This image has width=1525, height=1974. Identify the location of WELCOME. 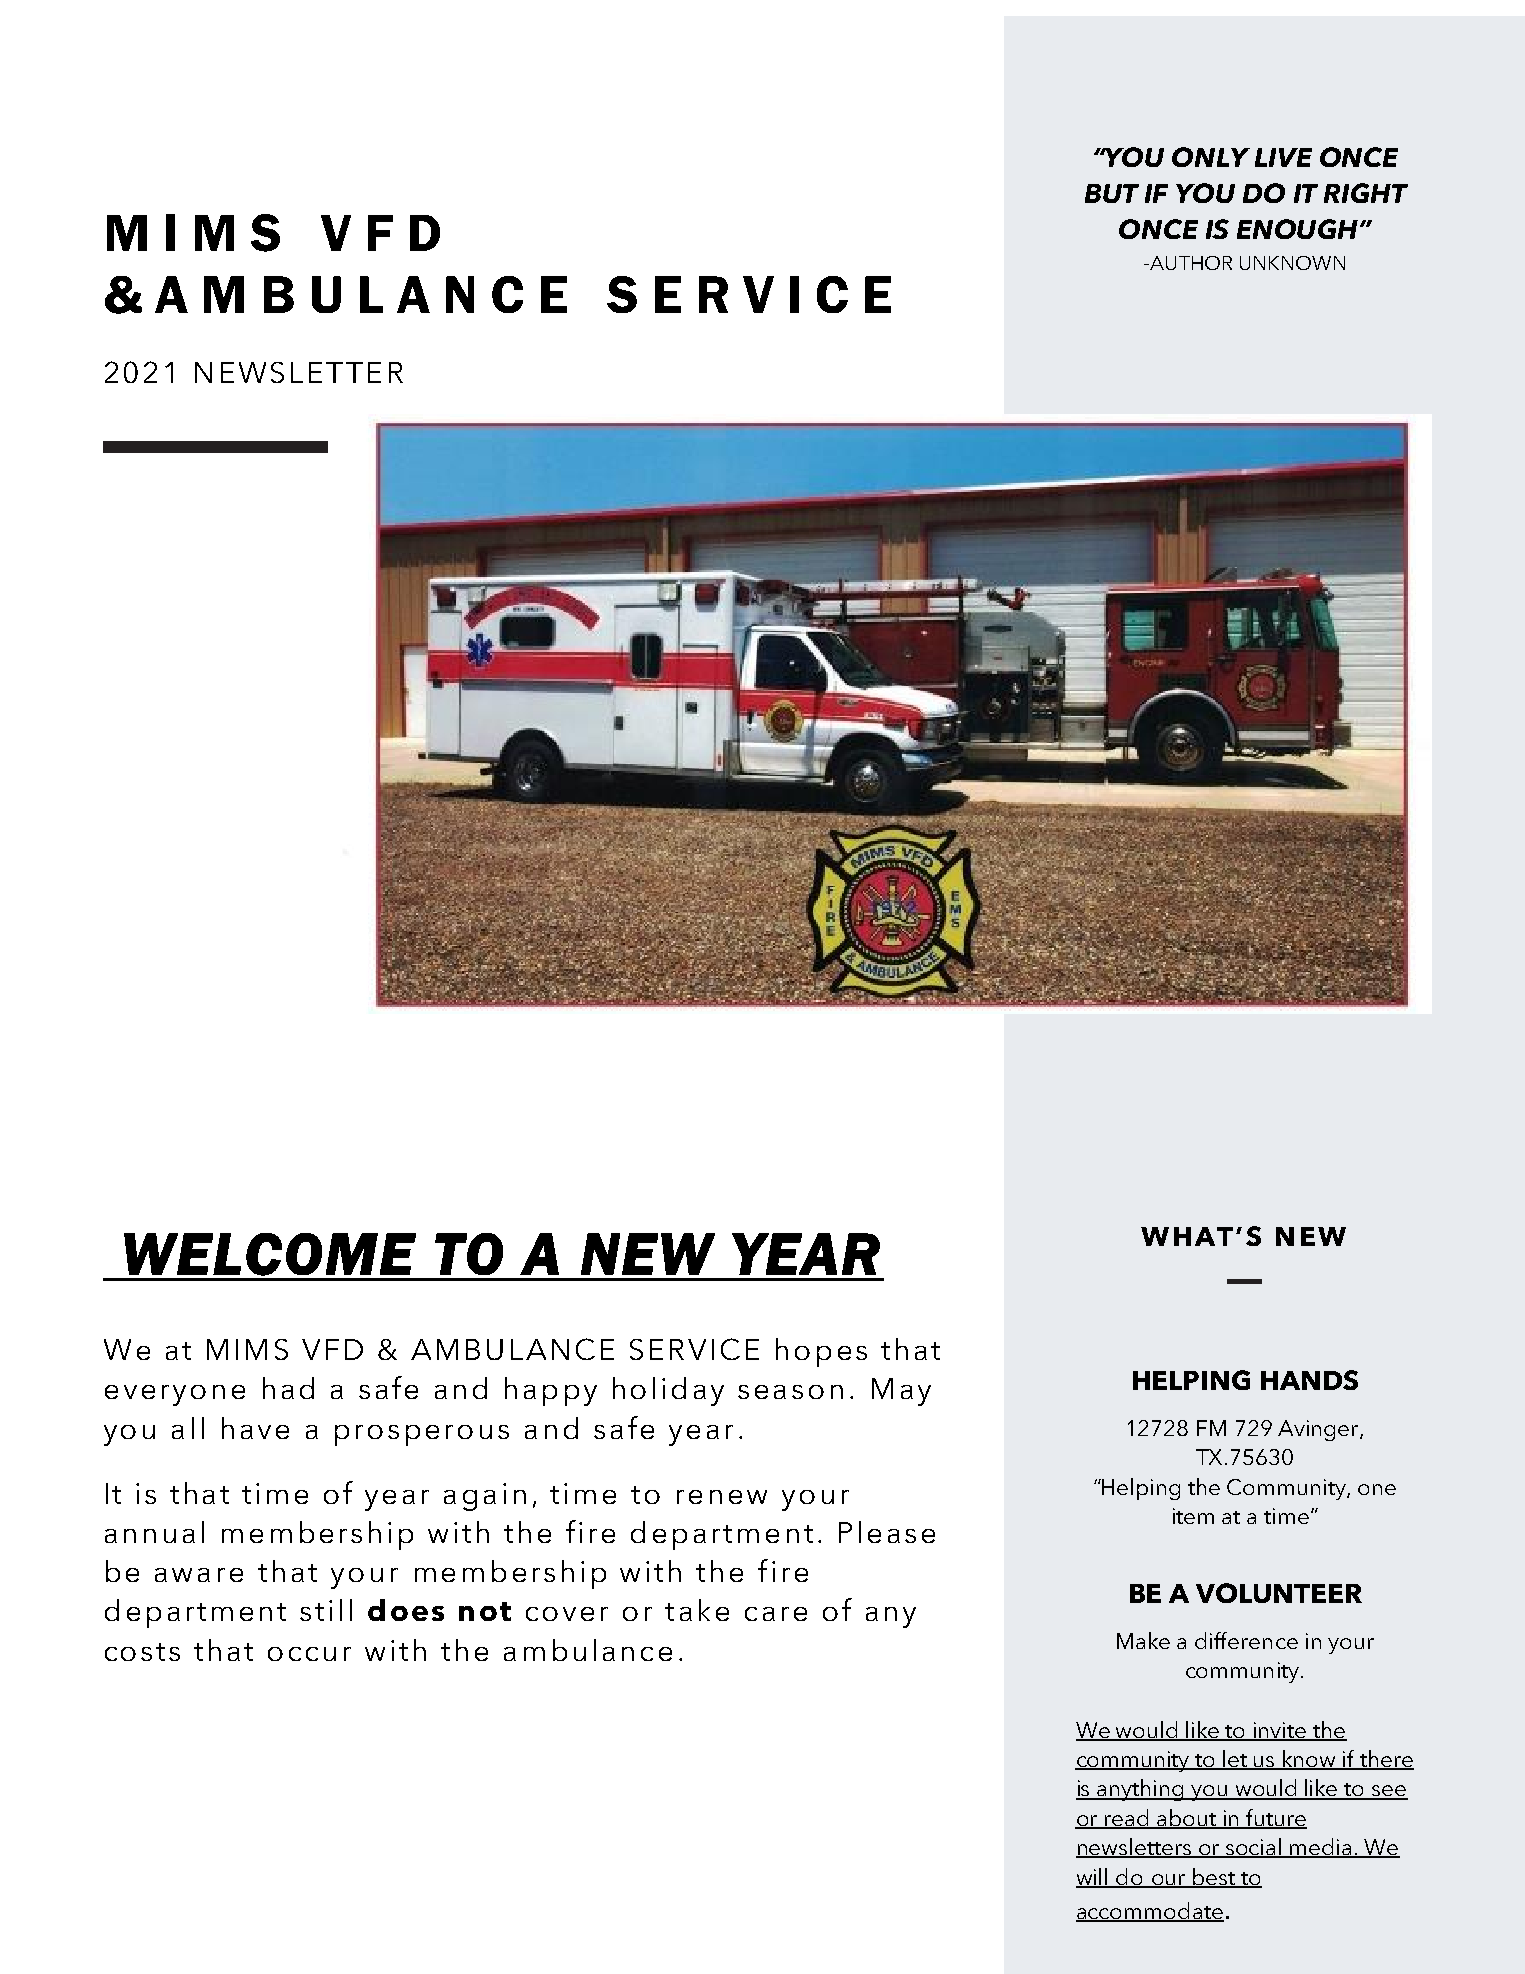
(270, 1254).
